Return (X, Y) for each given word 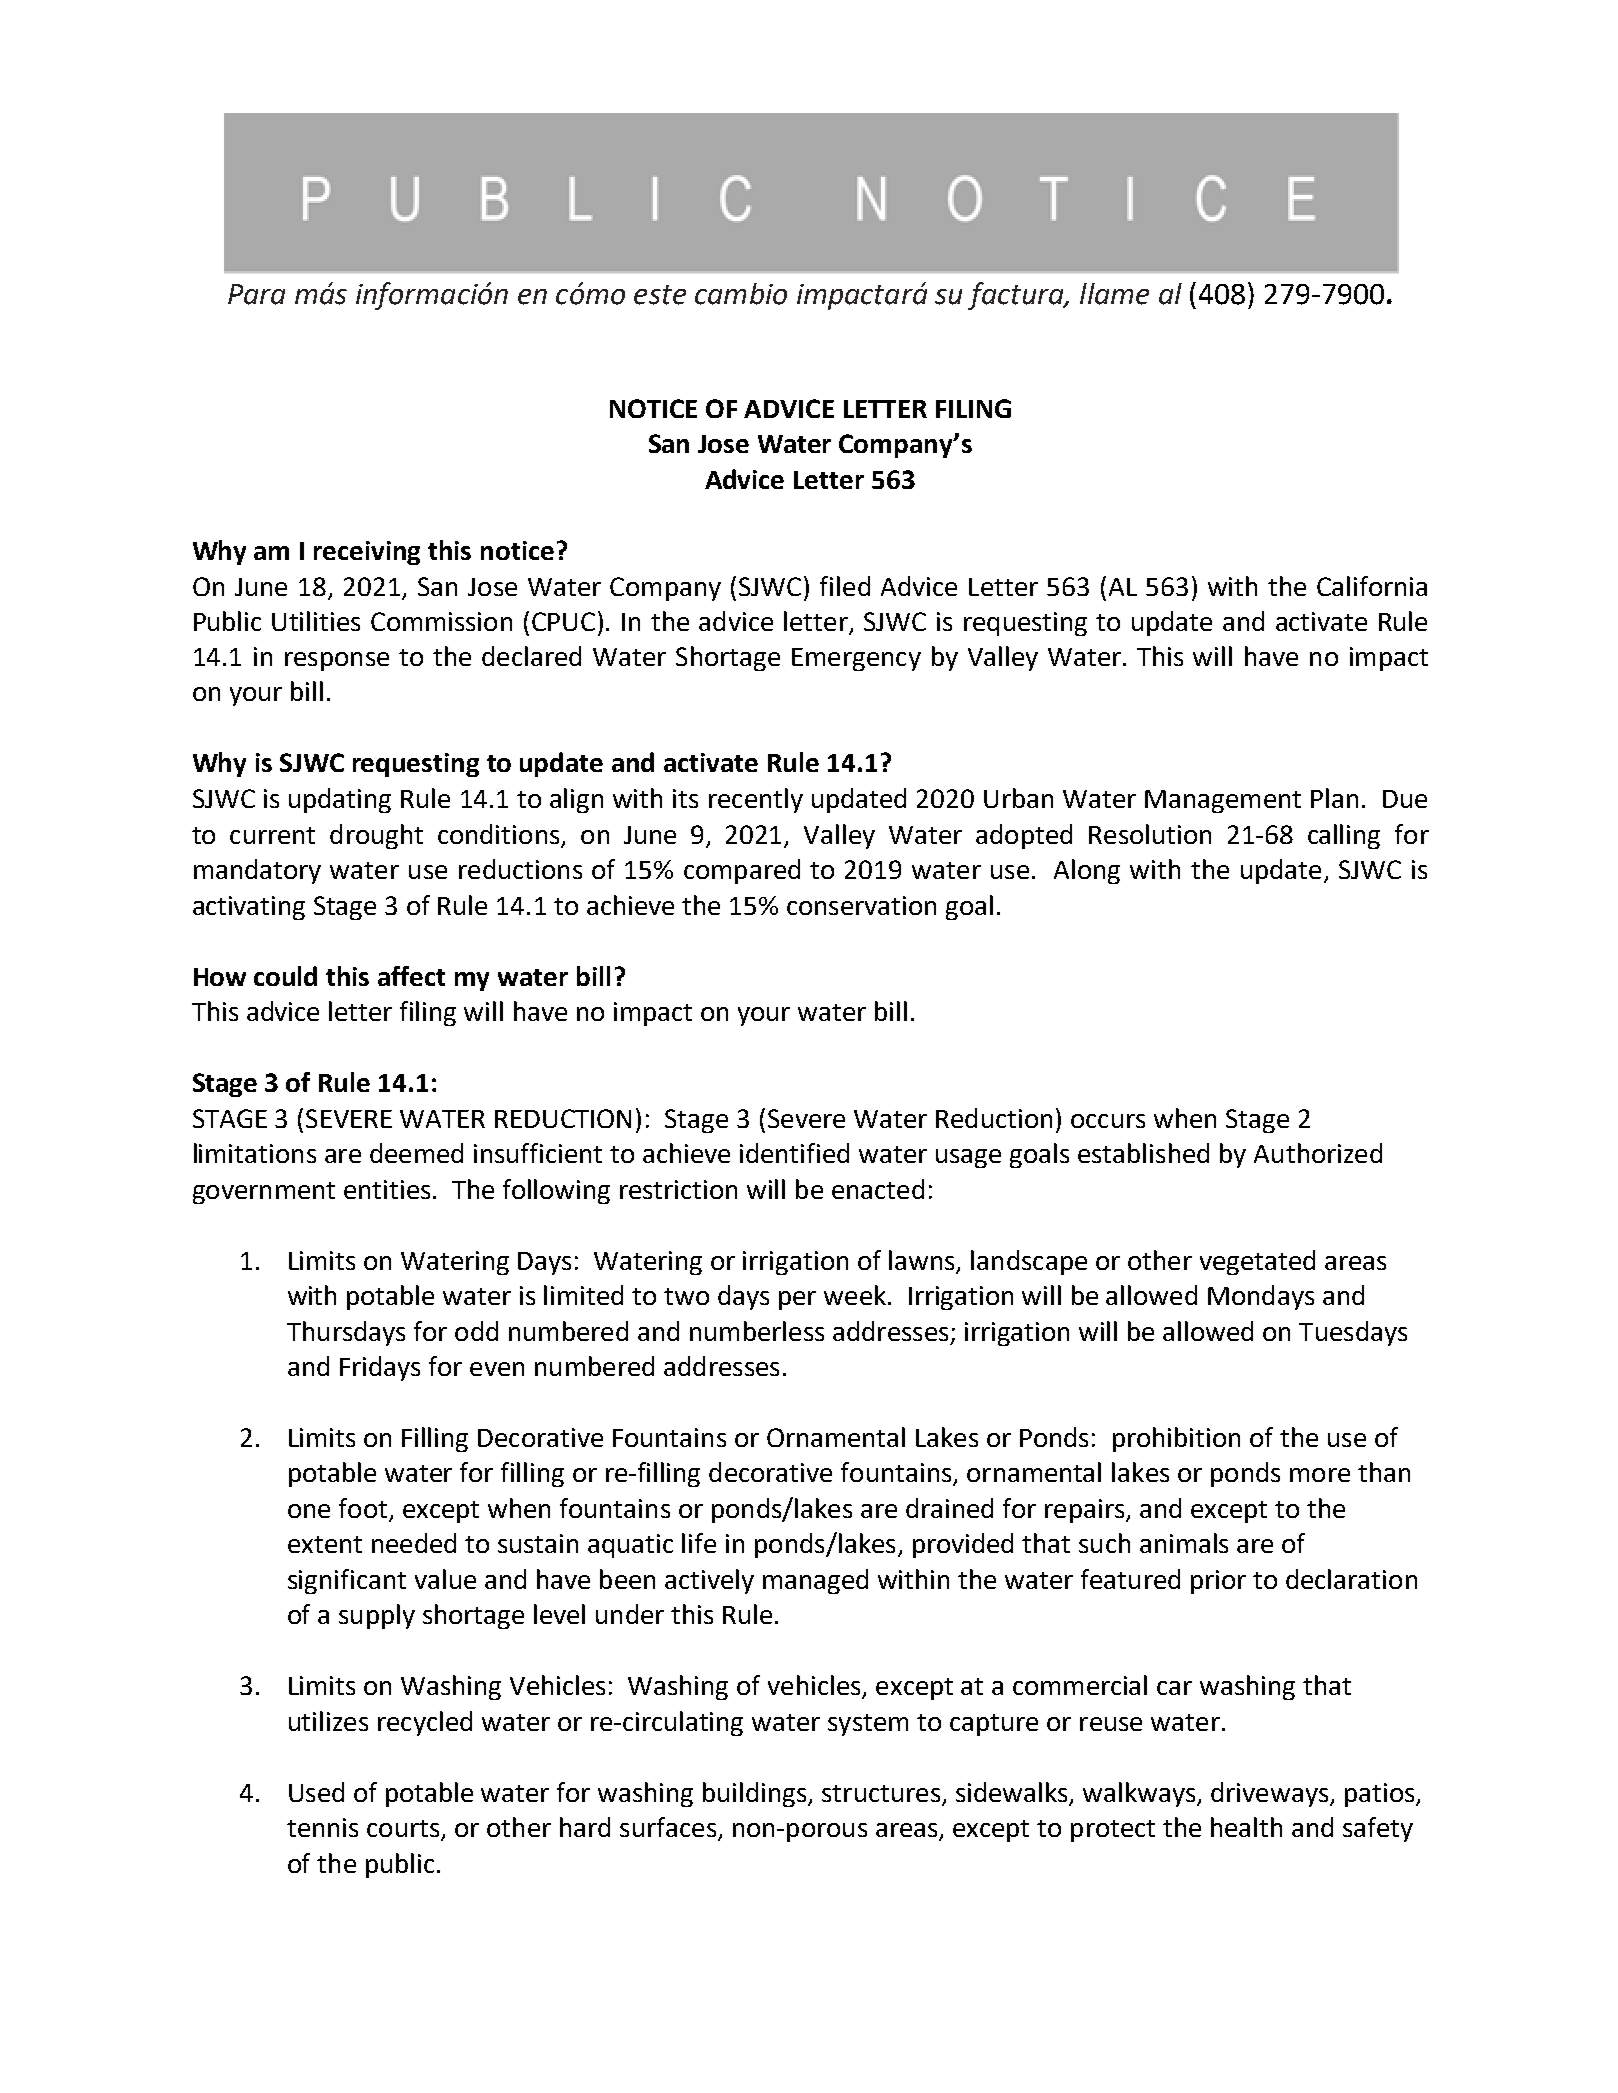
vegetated (1257, 1262)
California (1372, 586)
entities (387, 1189)
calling (1344, 836)
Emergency (856, 659)
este (660, 295)
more (1320, 1475)
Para (256, 294)
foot (363, 1508)
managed (815, 1581)
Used (316, 1792)
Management (1223, 801)
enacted (878, 1189)
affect (411, 976)
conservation (861, 905)
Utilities (316, 621)
